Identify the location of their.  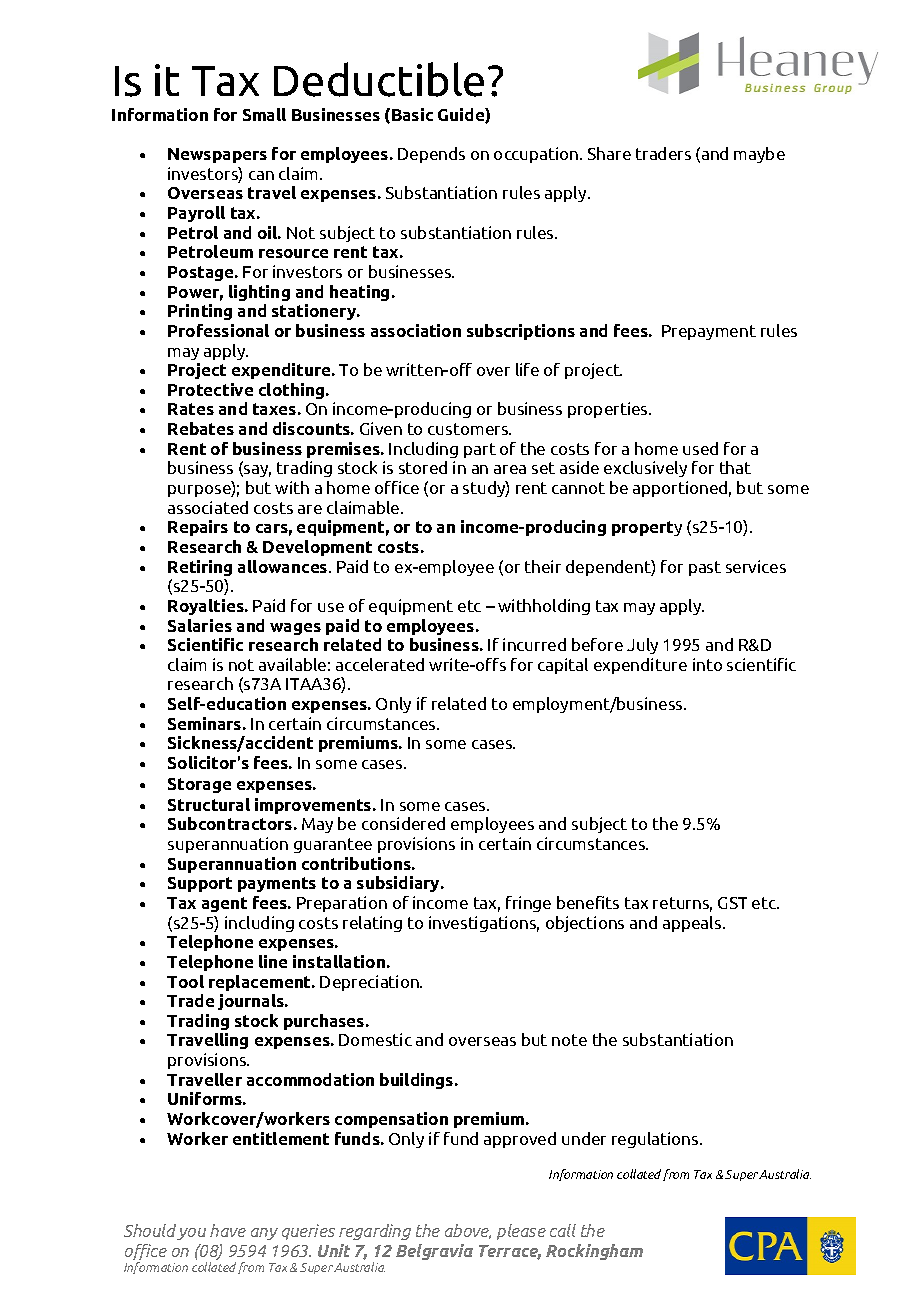
(543, 566).
